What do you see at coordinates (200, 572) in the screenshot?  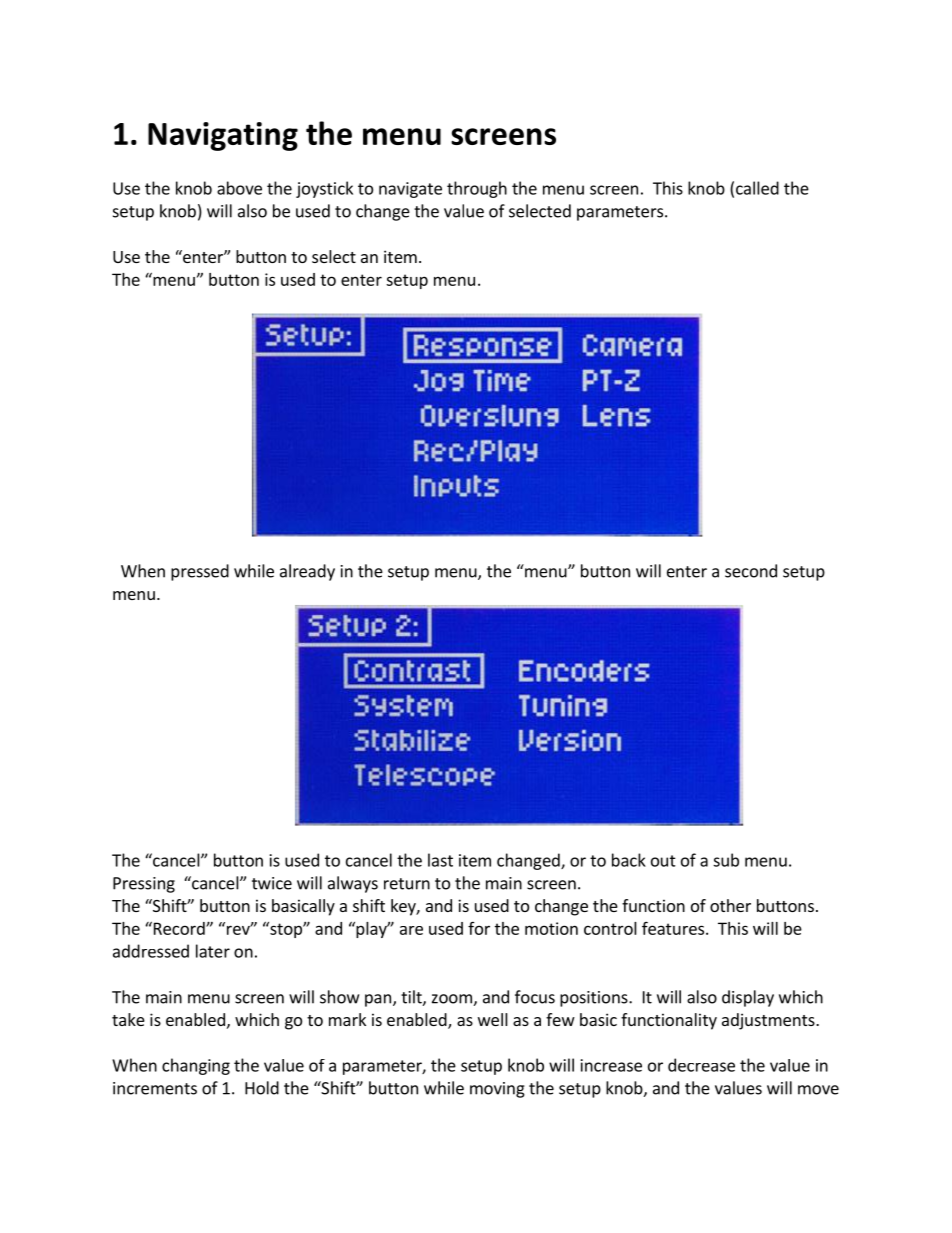 I see `pressed` at bounding box center [200, 572].
